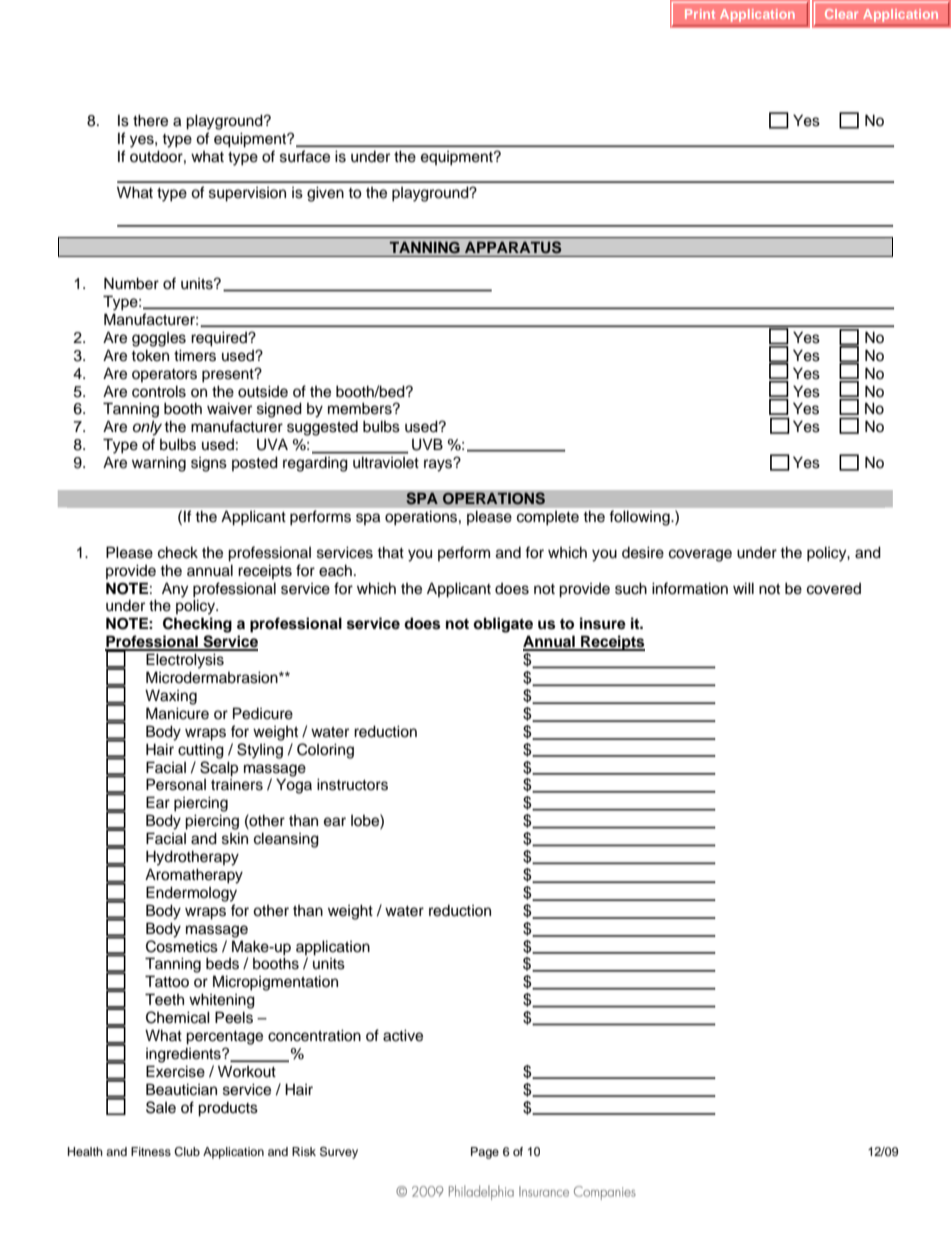 This screenshot has width=952, height=1233. I want to click on surface, so click(305, 156).
